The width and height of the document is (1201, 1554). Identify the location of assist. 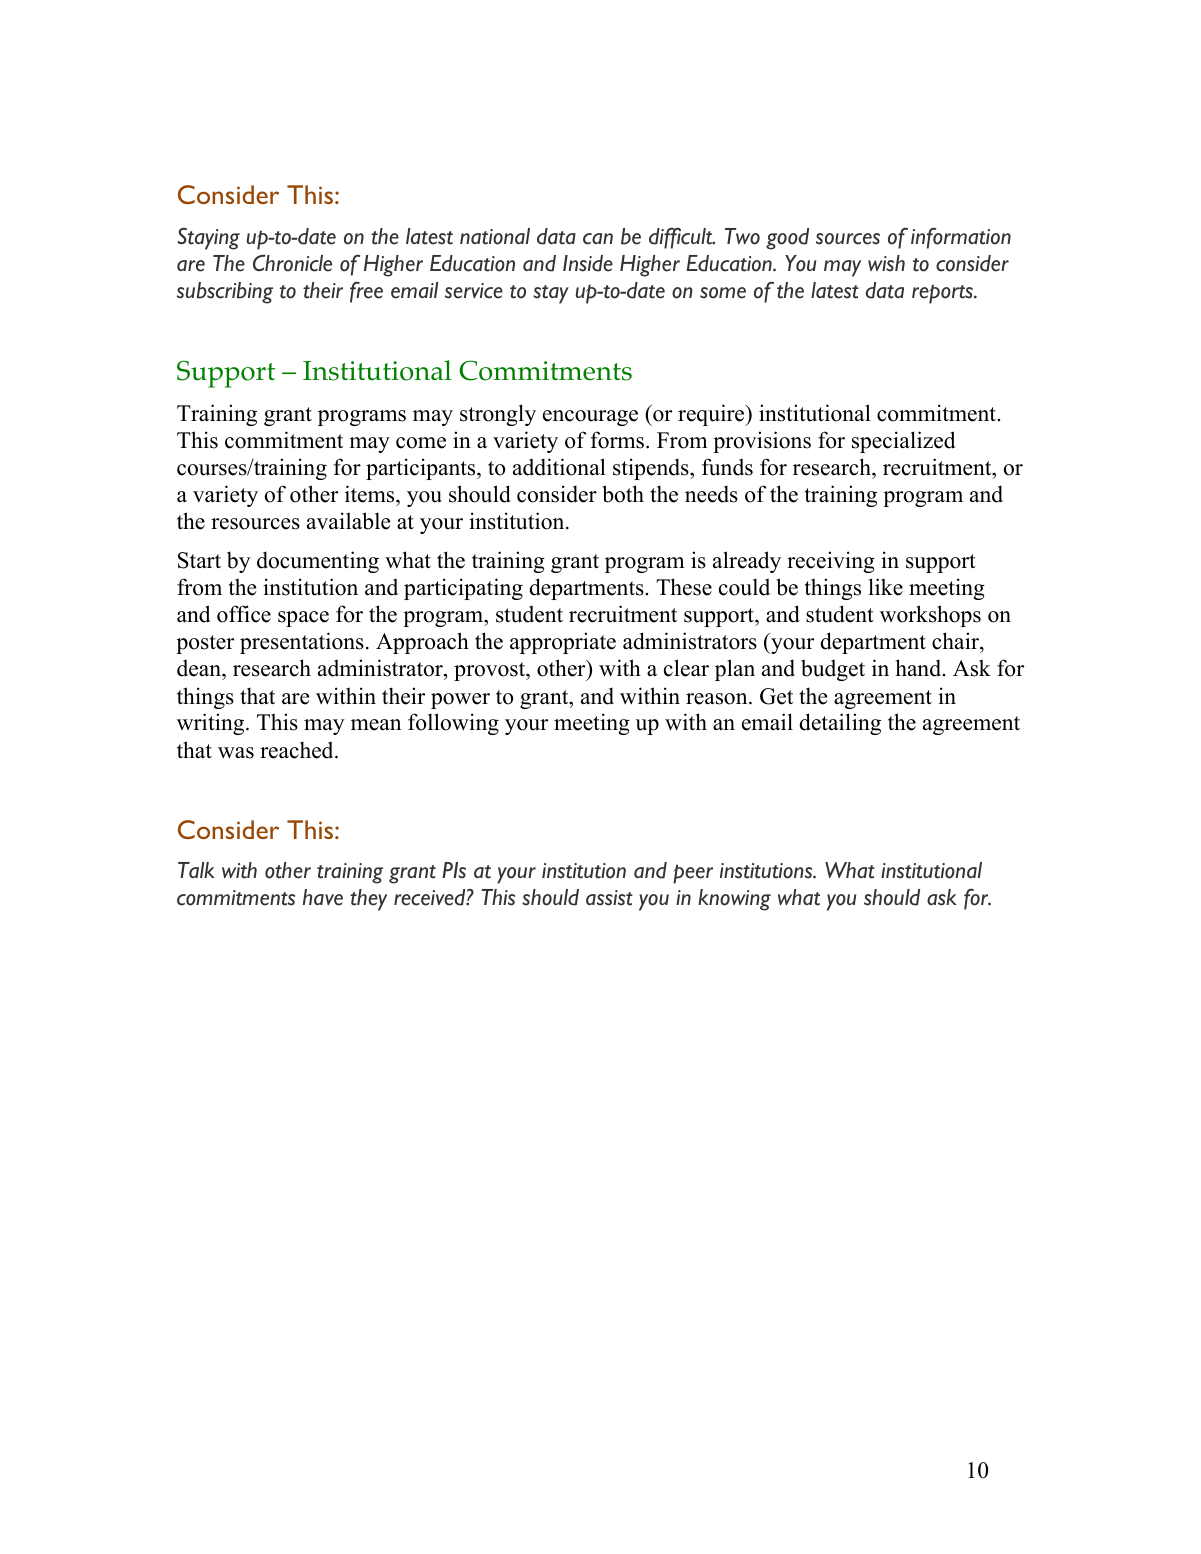
(609, 898).
